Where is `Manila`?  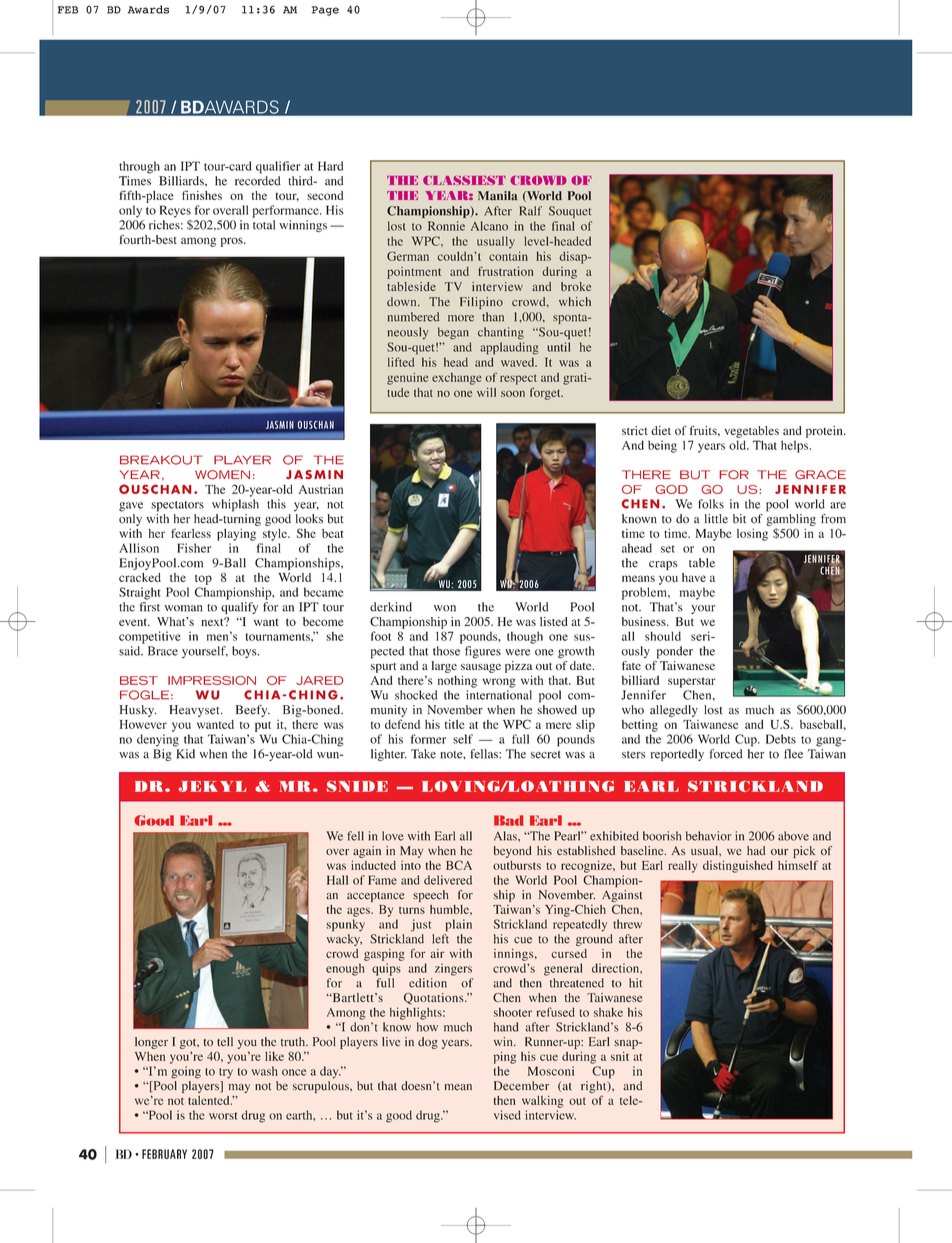
Manila is located at coordinates (497, 196).
